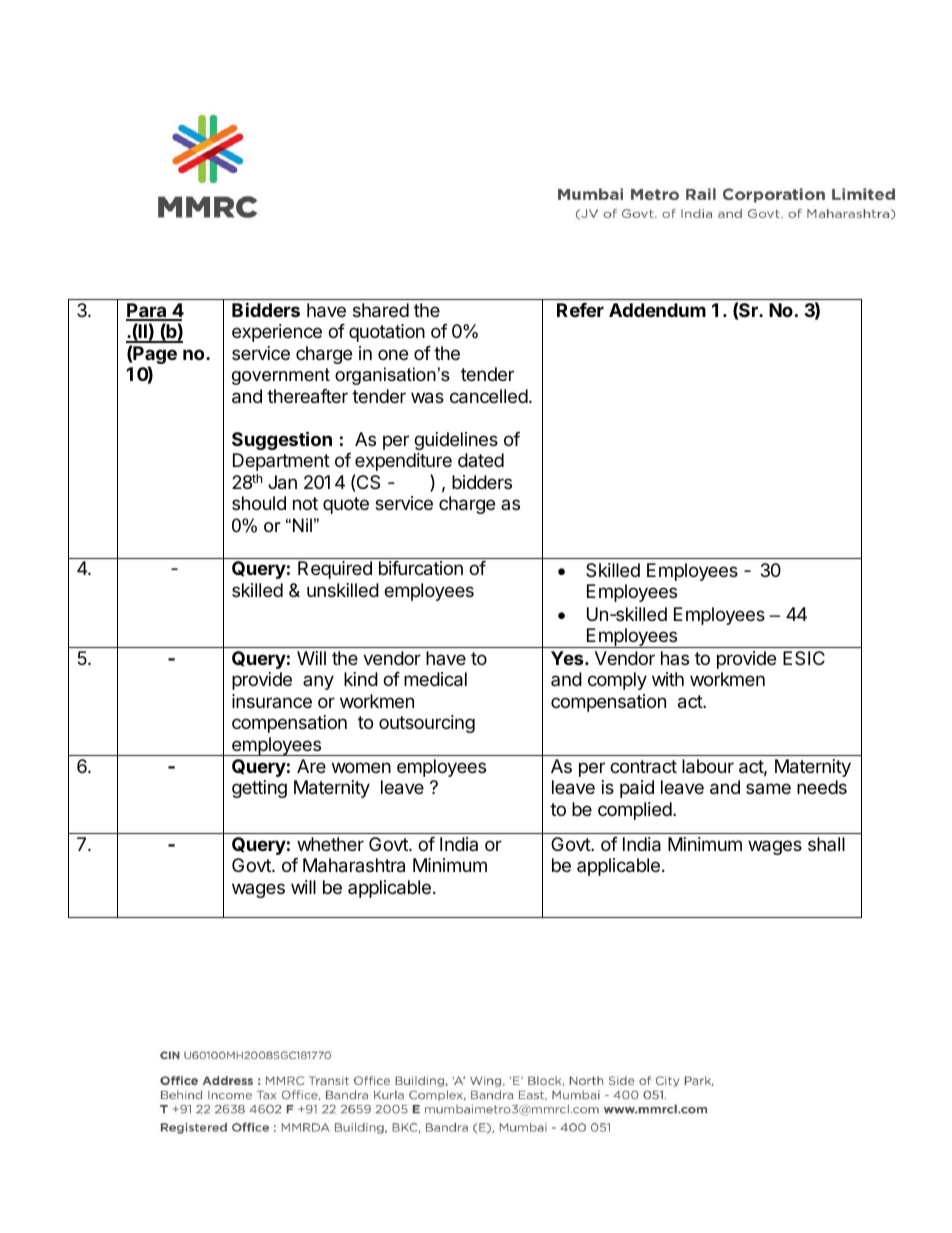  I want to click on cancelled, so click(489, 396).
